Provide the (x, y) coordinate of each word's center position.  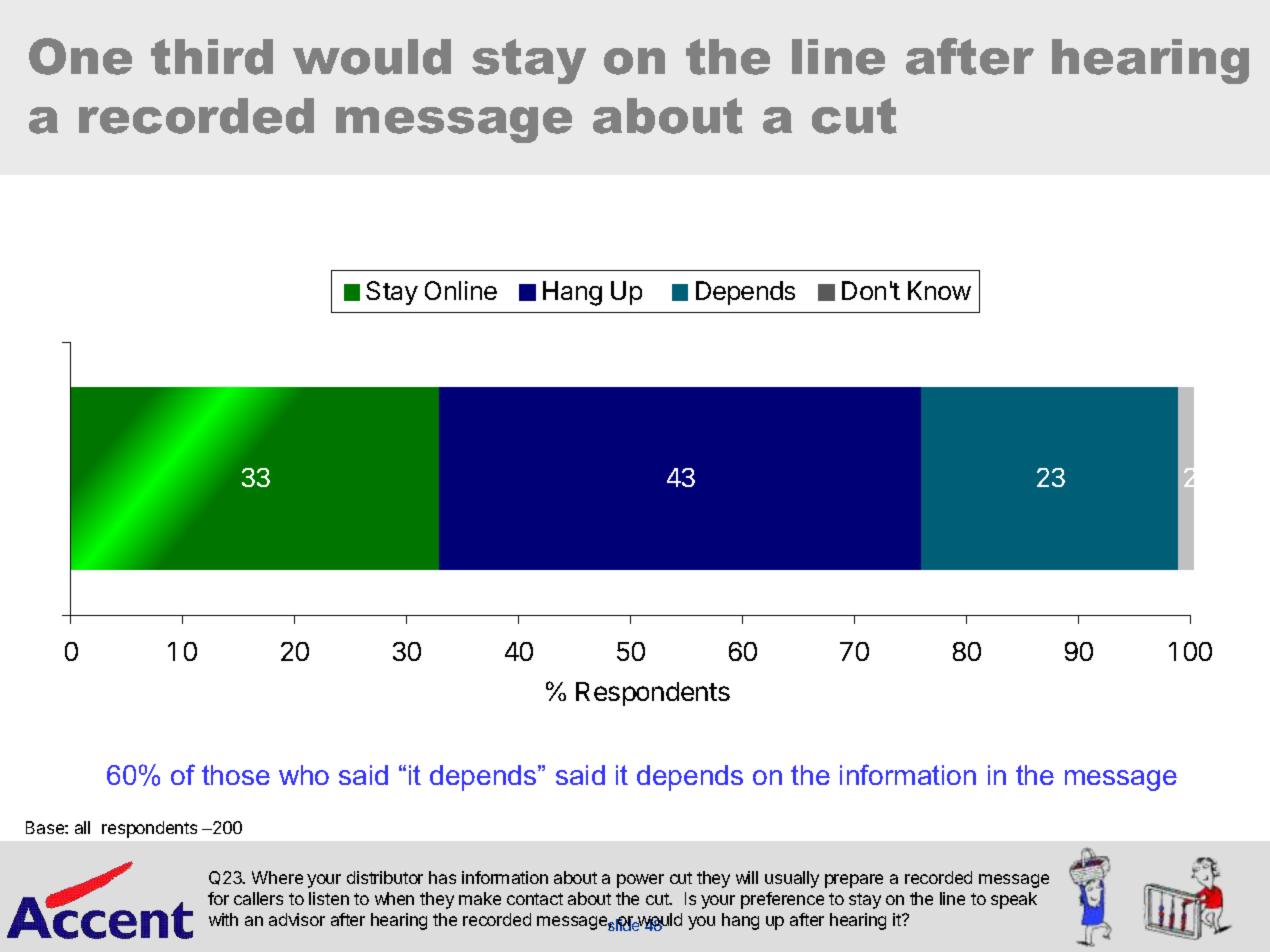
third (212, 57)
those (236, 775)
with (223, 919)
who (304, 775)
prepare (854, 881)
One (80, 56)
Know (939, 290)
